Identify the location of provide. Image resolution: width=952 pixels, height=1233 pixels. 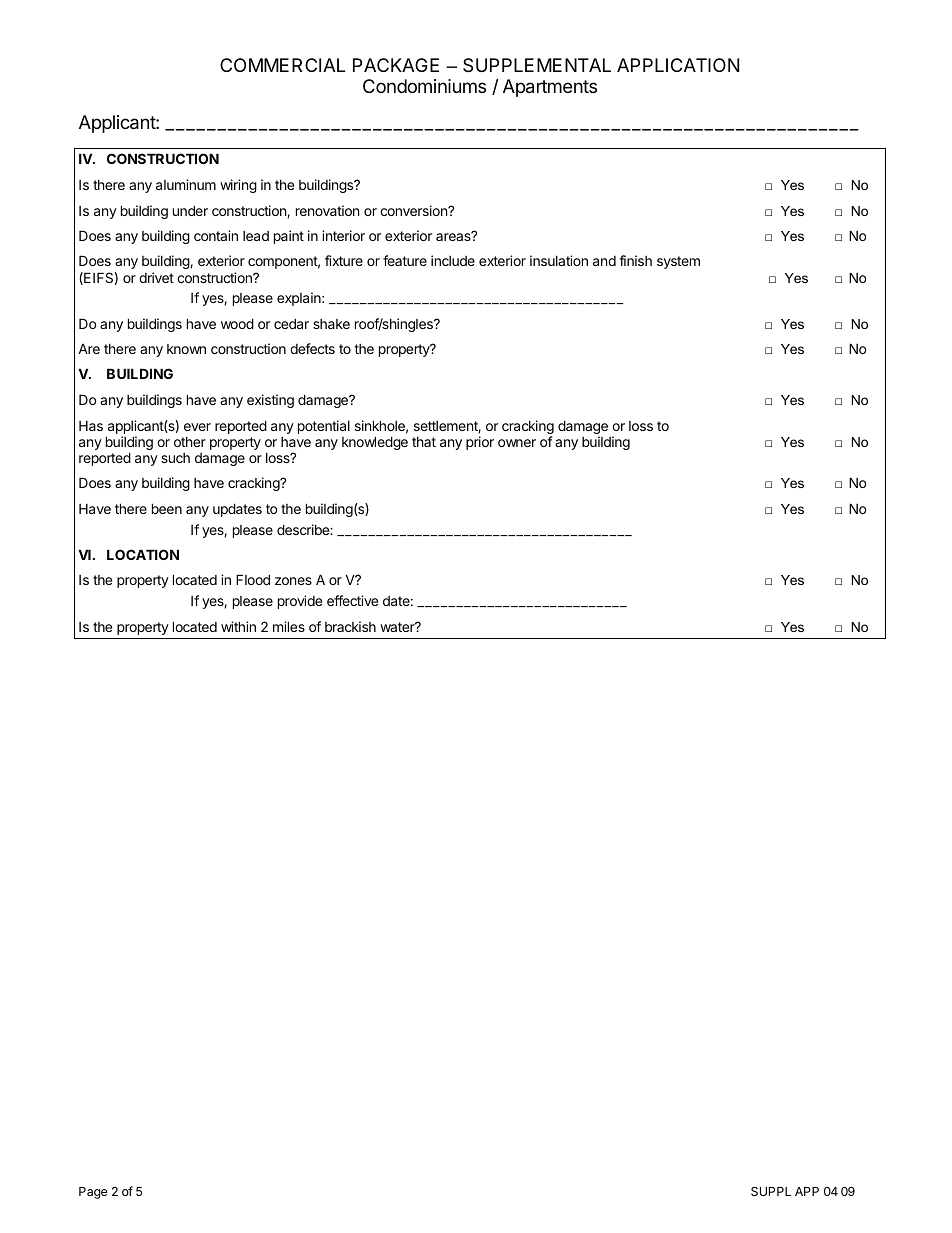
(300, 602).
